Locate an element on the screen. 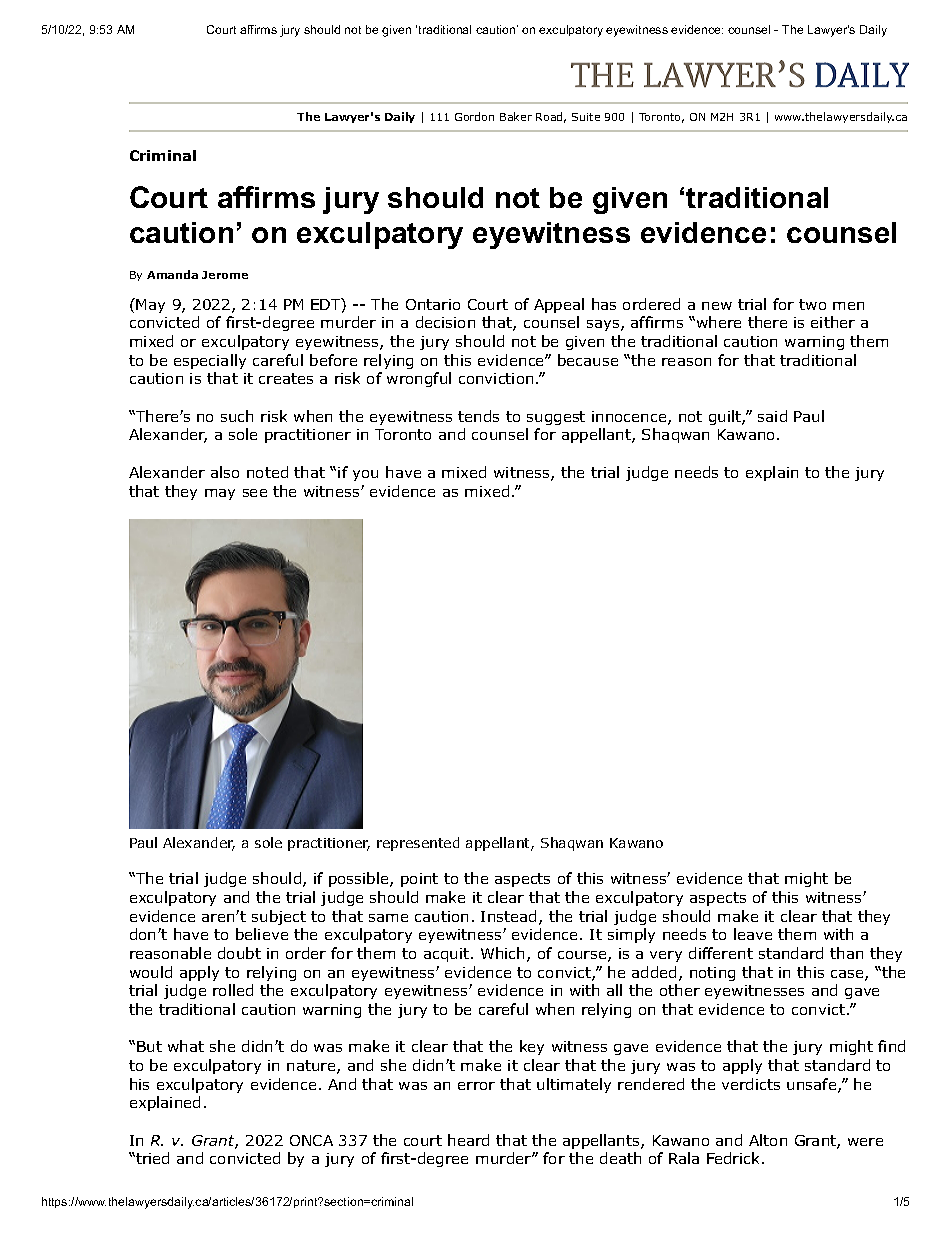 The height and width of the screenshot is (1233, 952). said is located at coordinates (772, 416).
